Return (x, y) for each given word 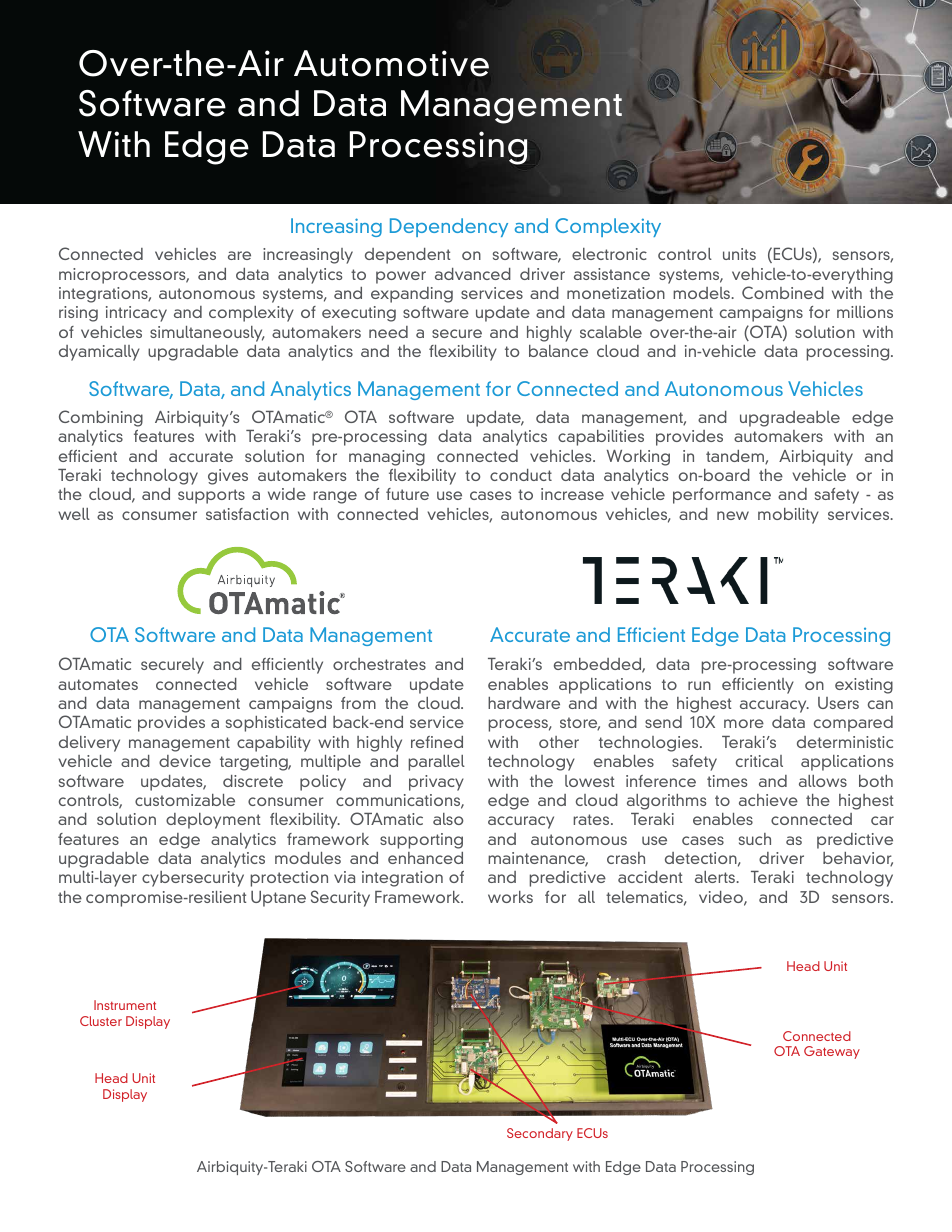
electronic (609, 254)
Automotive (391, 63)
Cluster (101, 1021)
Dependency (449, 227)
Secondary (540, 1134)
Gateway (832, 1052)
